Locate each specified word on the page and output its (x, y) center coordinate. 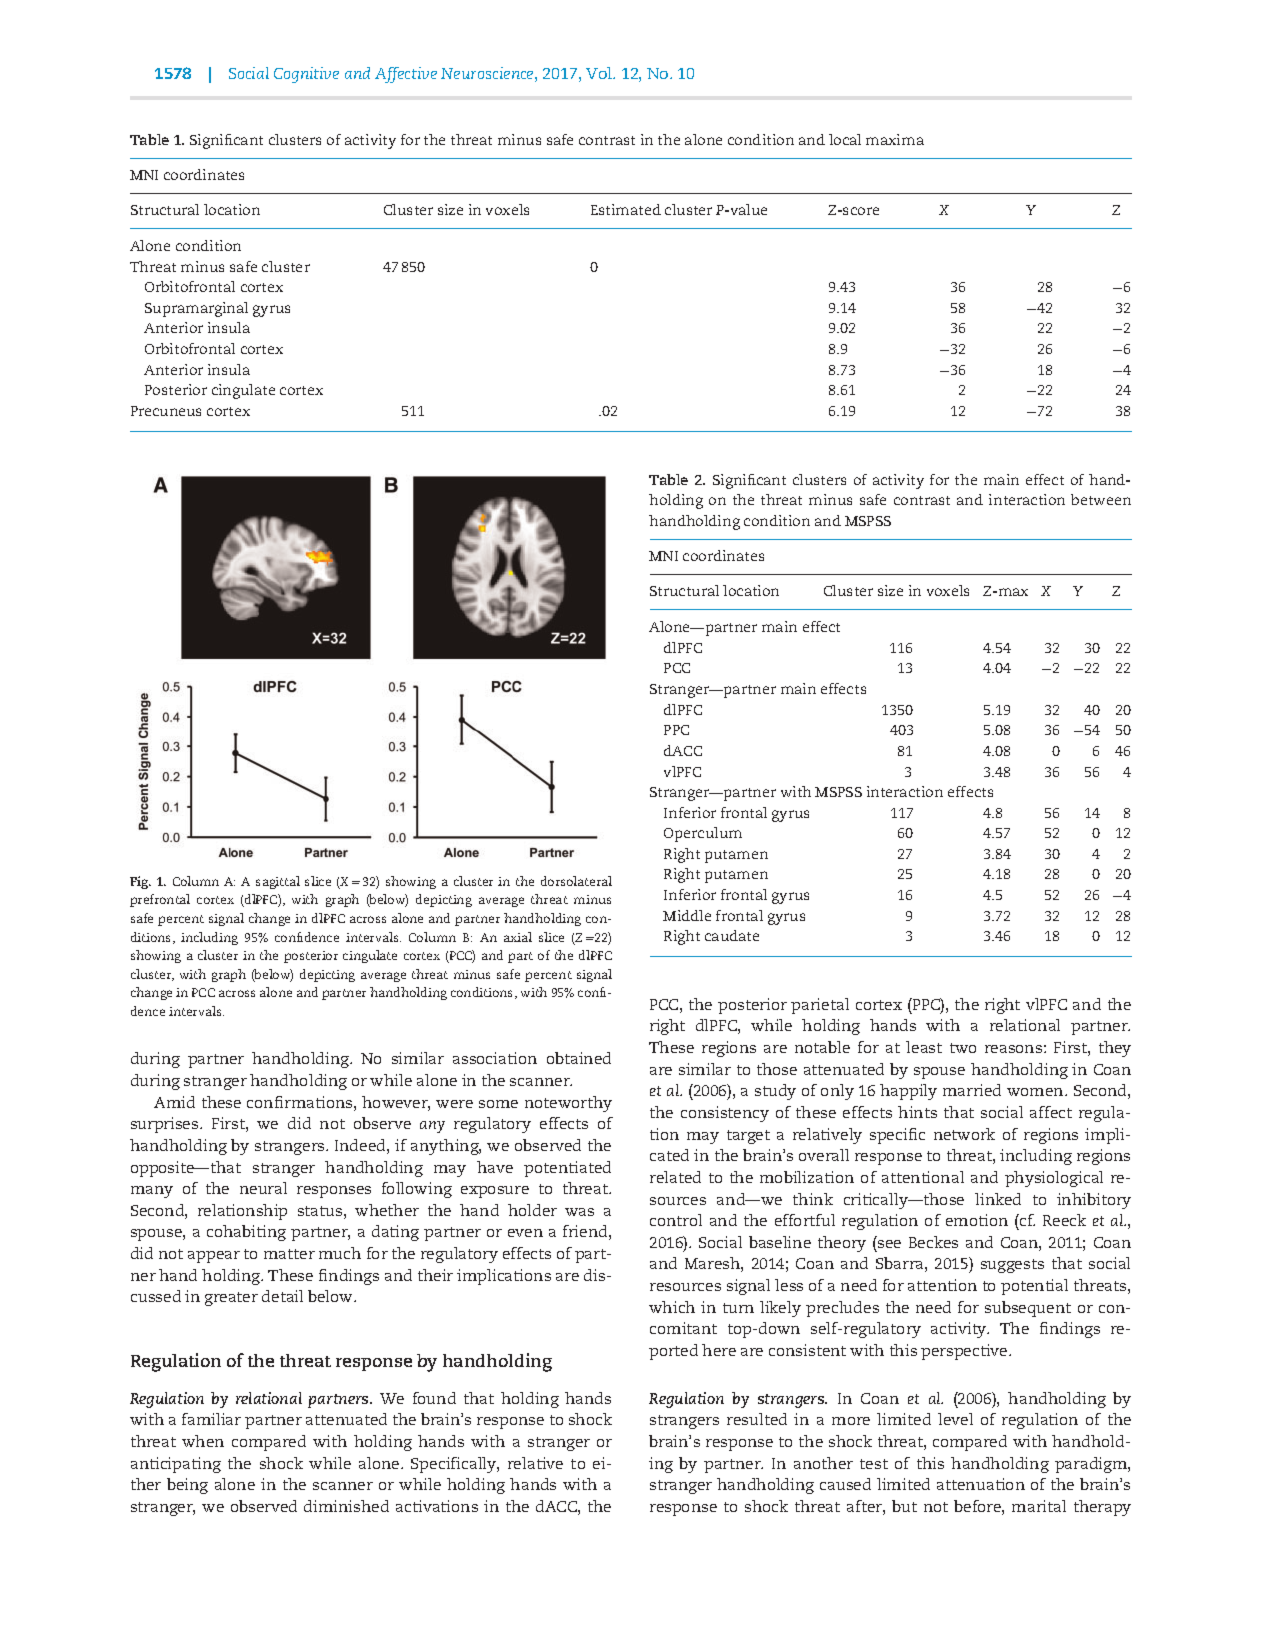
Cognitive (306, 75)
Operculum (703, 834)
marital (1039, 1506)
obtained (579, 1058)
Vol (600, 73)
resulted (757, 1419)
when (203, 1441)
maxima (895, 139)
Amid (174, 1102)
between (1101, 499)
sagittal (278, 882)
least (924, 1047)
